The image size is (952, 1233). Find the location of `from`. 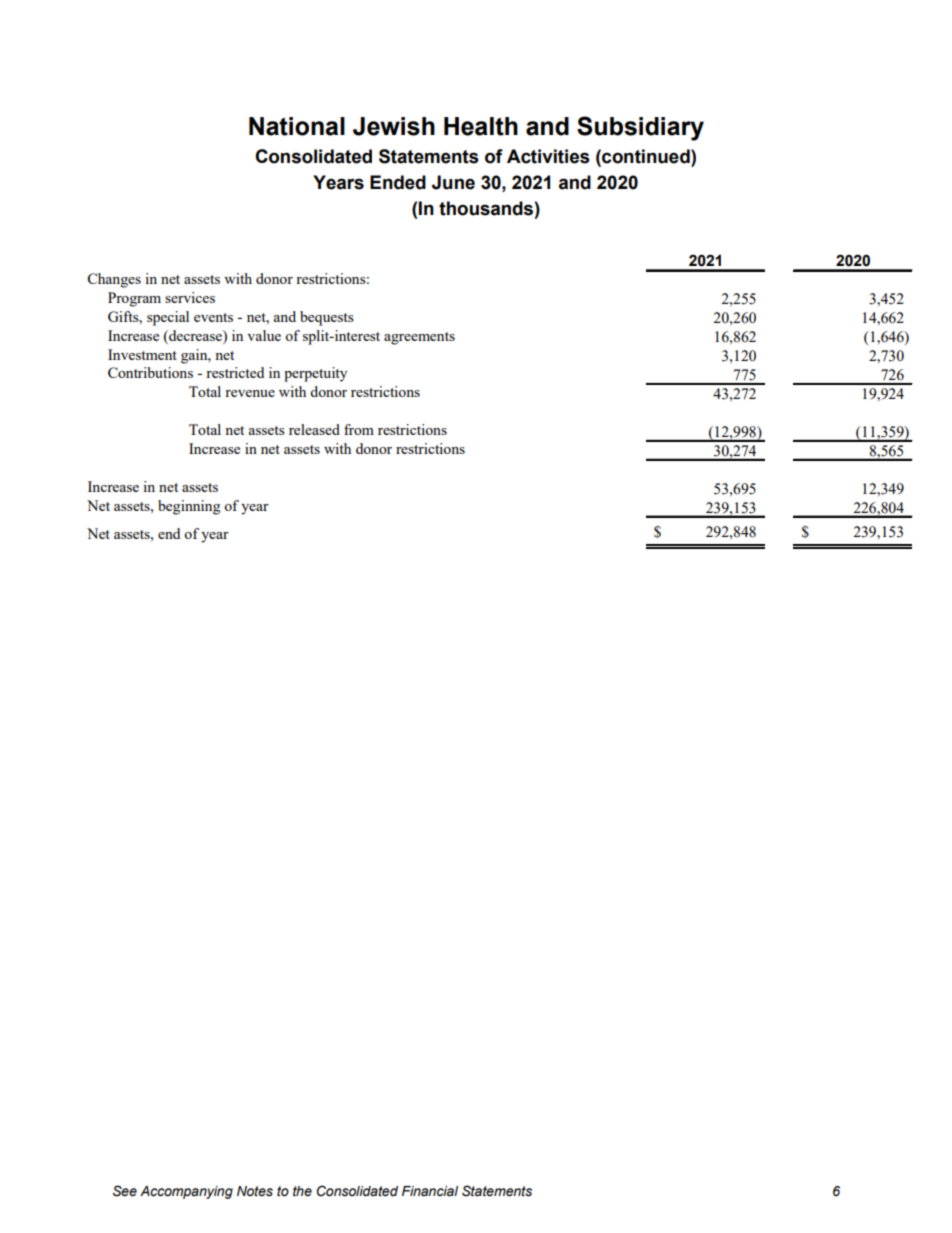

from is located at coordinates (359, 429).
